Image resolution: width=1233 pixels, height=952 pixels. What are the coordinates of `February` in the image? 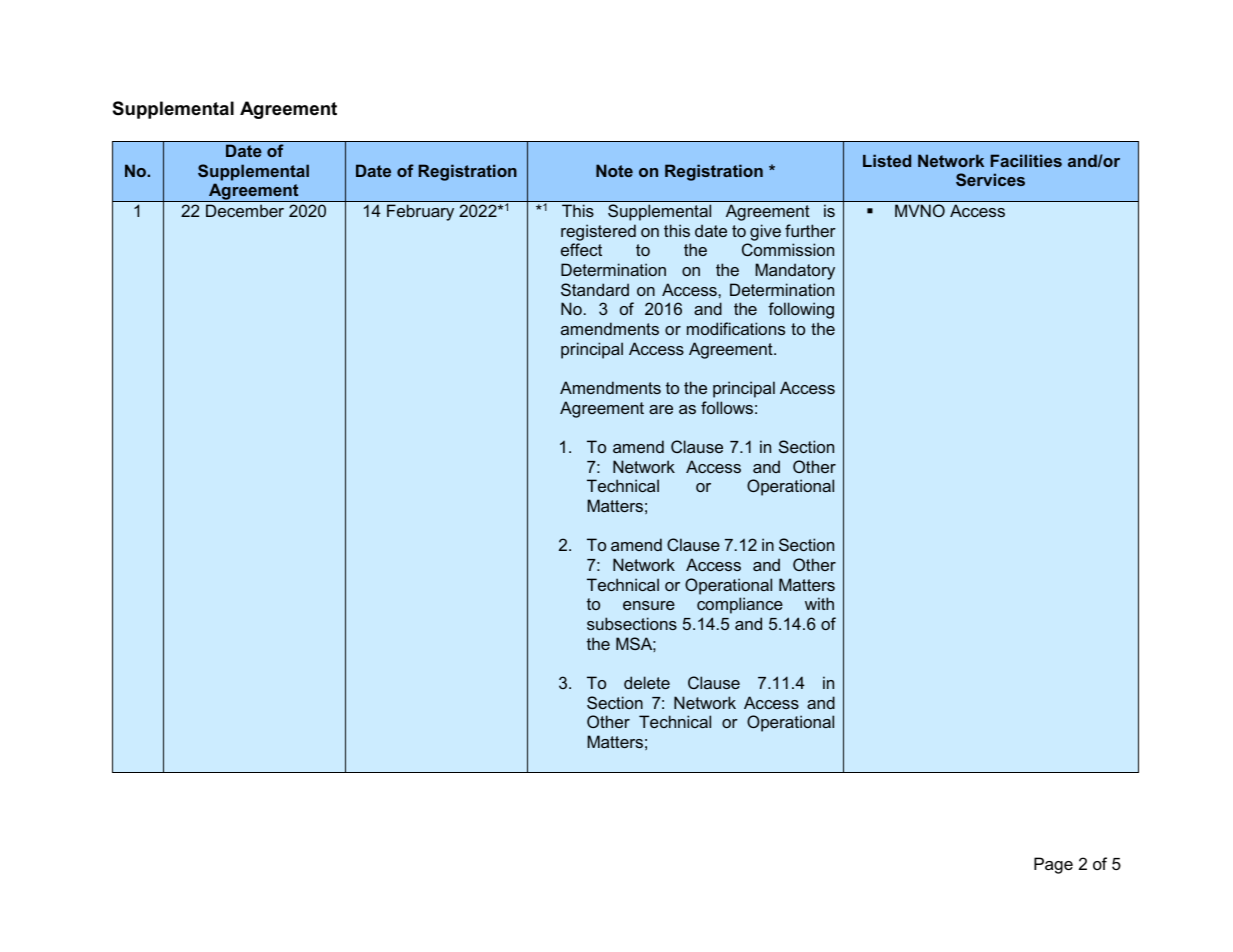 It's located at (420, 212).
